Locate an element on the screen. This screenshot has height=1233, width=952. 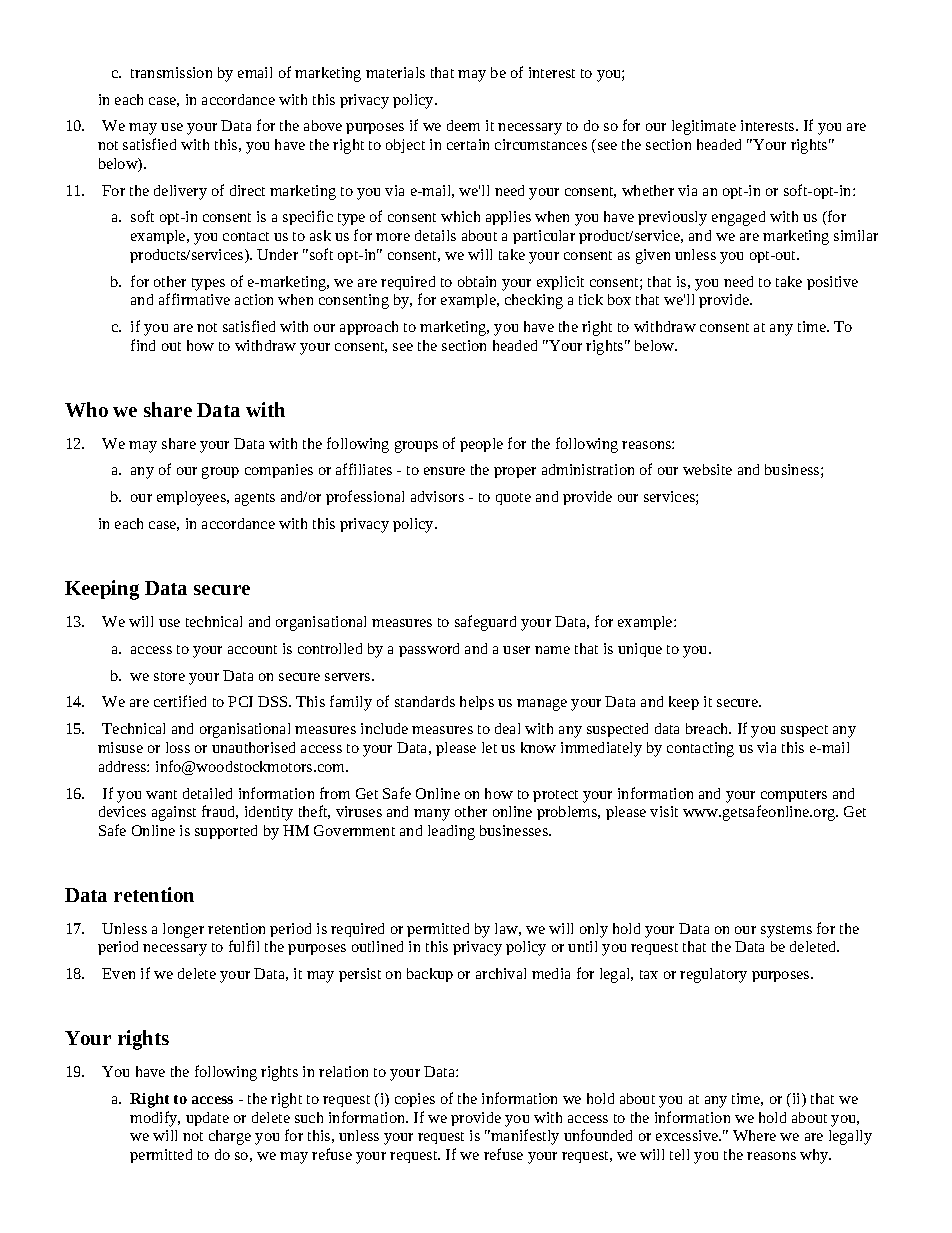
unique is located at coordinates (640, 650).
